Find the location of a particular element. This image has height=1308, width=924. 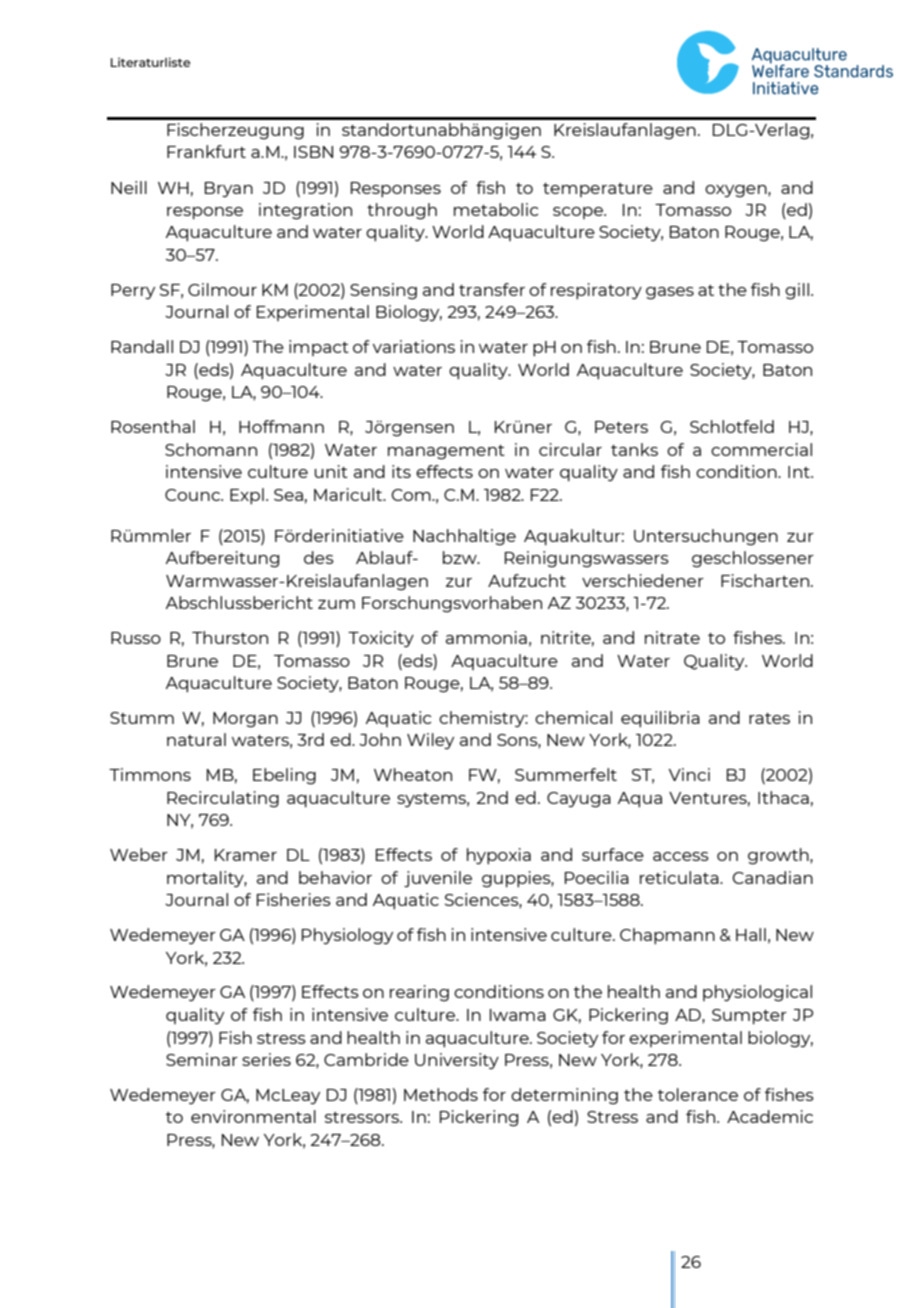

Wiley is located at coordinates (430, 741).
